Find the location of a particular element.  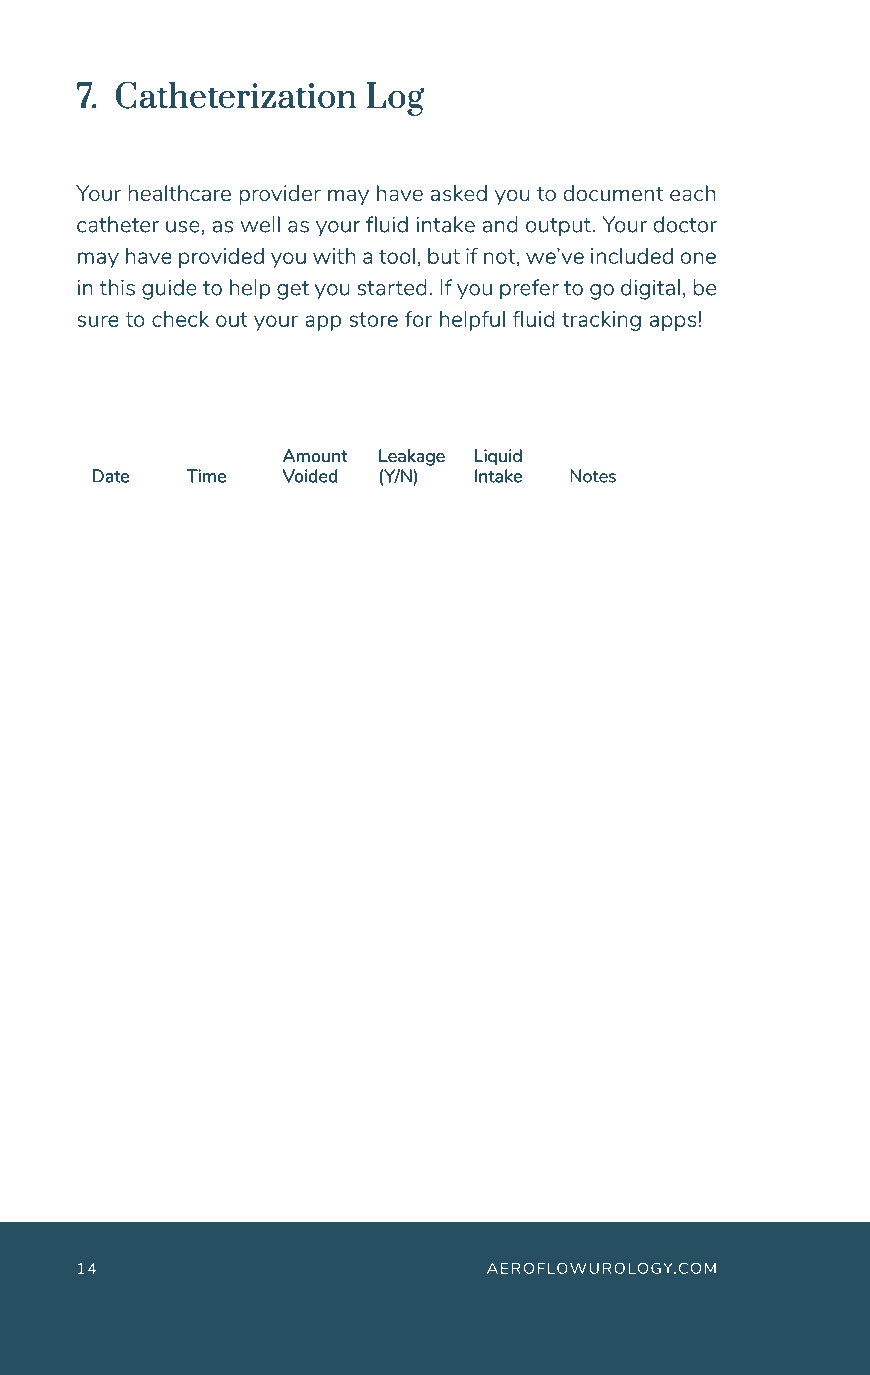

provided is located at coordinates (221, 258).
